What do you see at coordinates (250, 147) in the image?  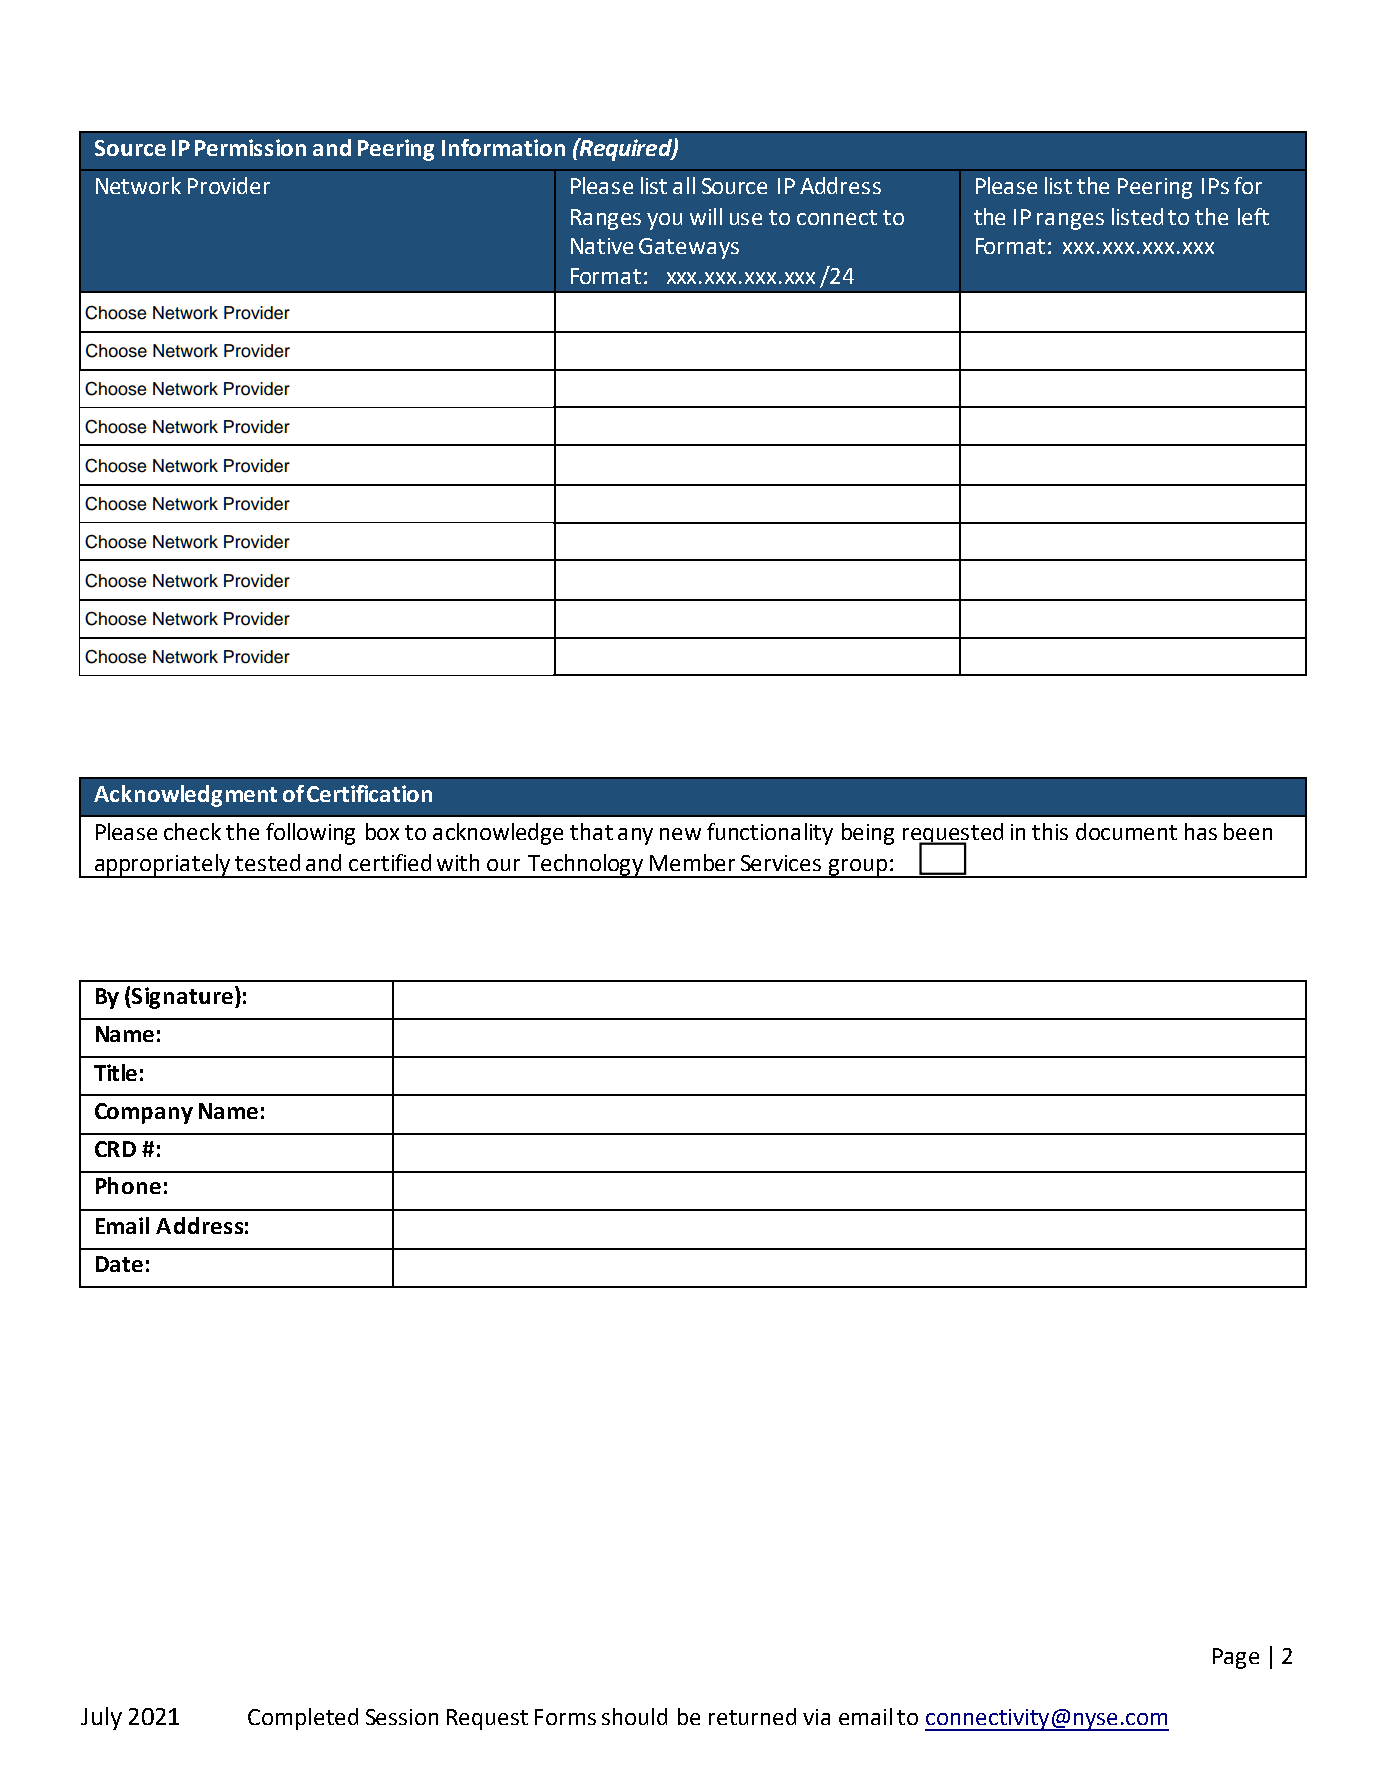 I see `Permission` at bounding box center [250, 147].
